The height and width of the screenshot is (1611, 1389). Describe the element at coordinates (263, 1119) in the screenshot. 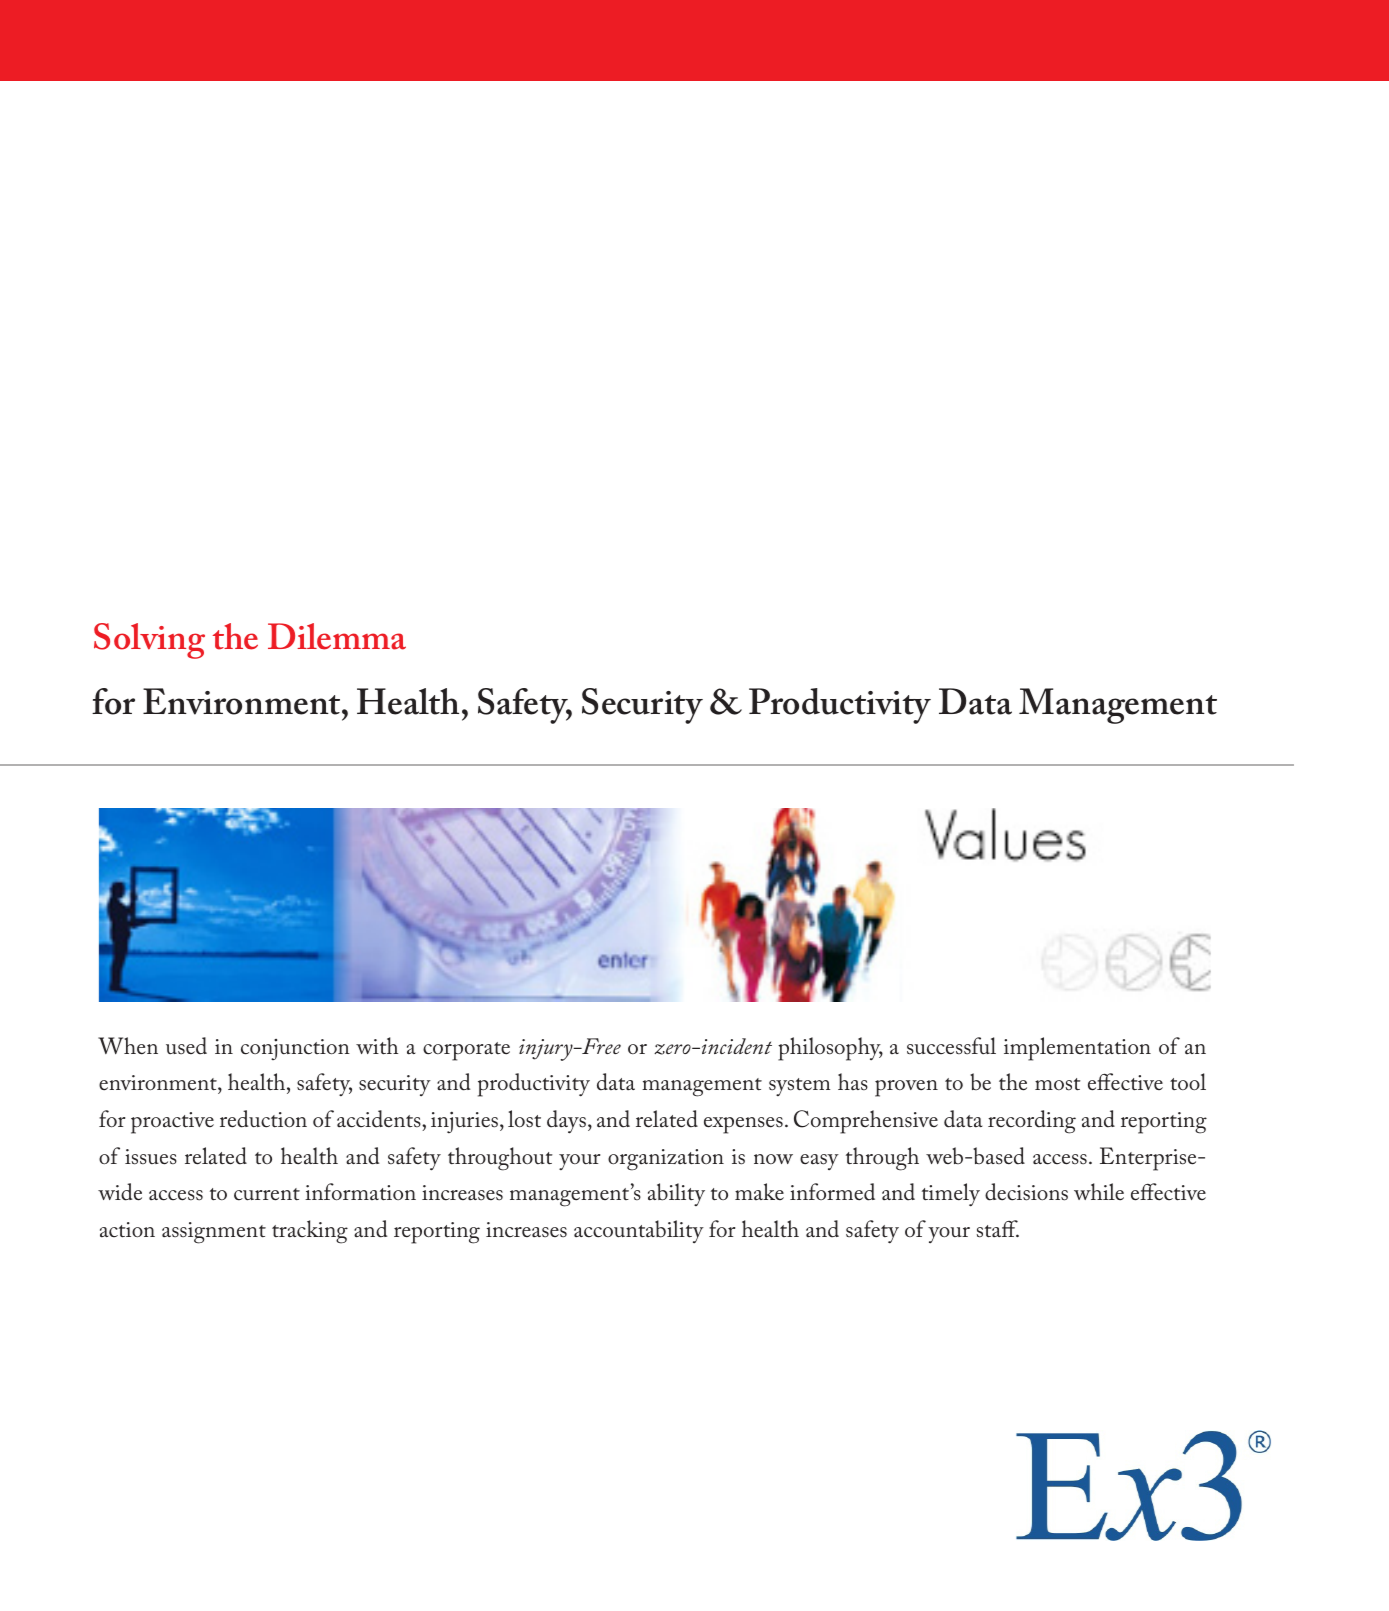

I see `reduction` at that location.
